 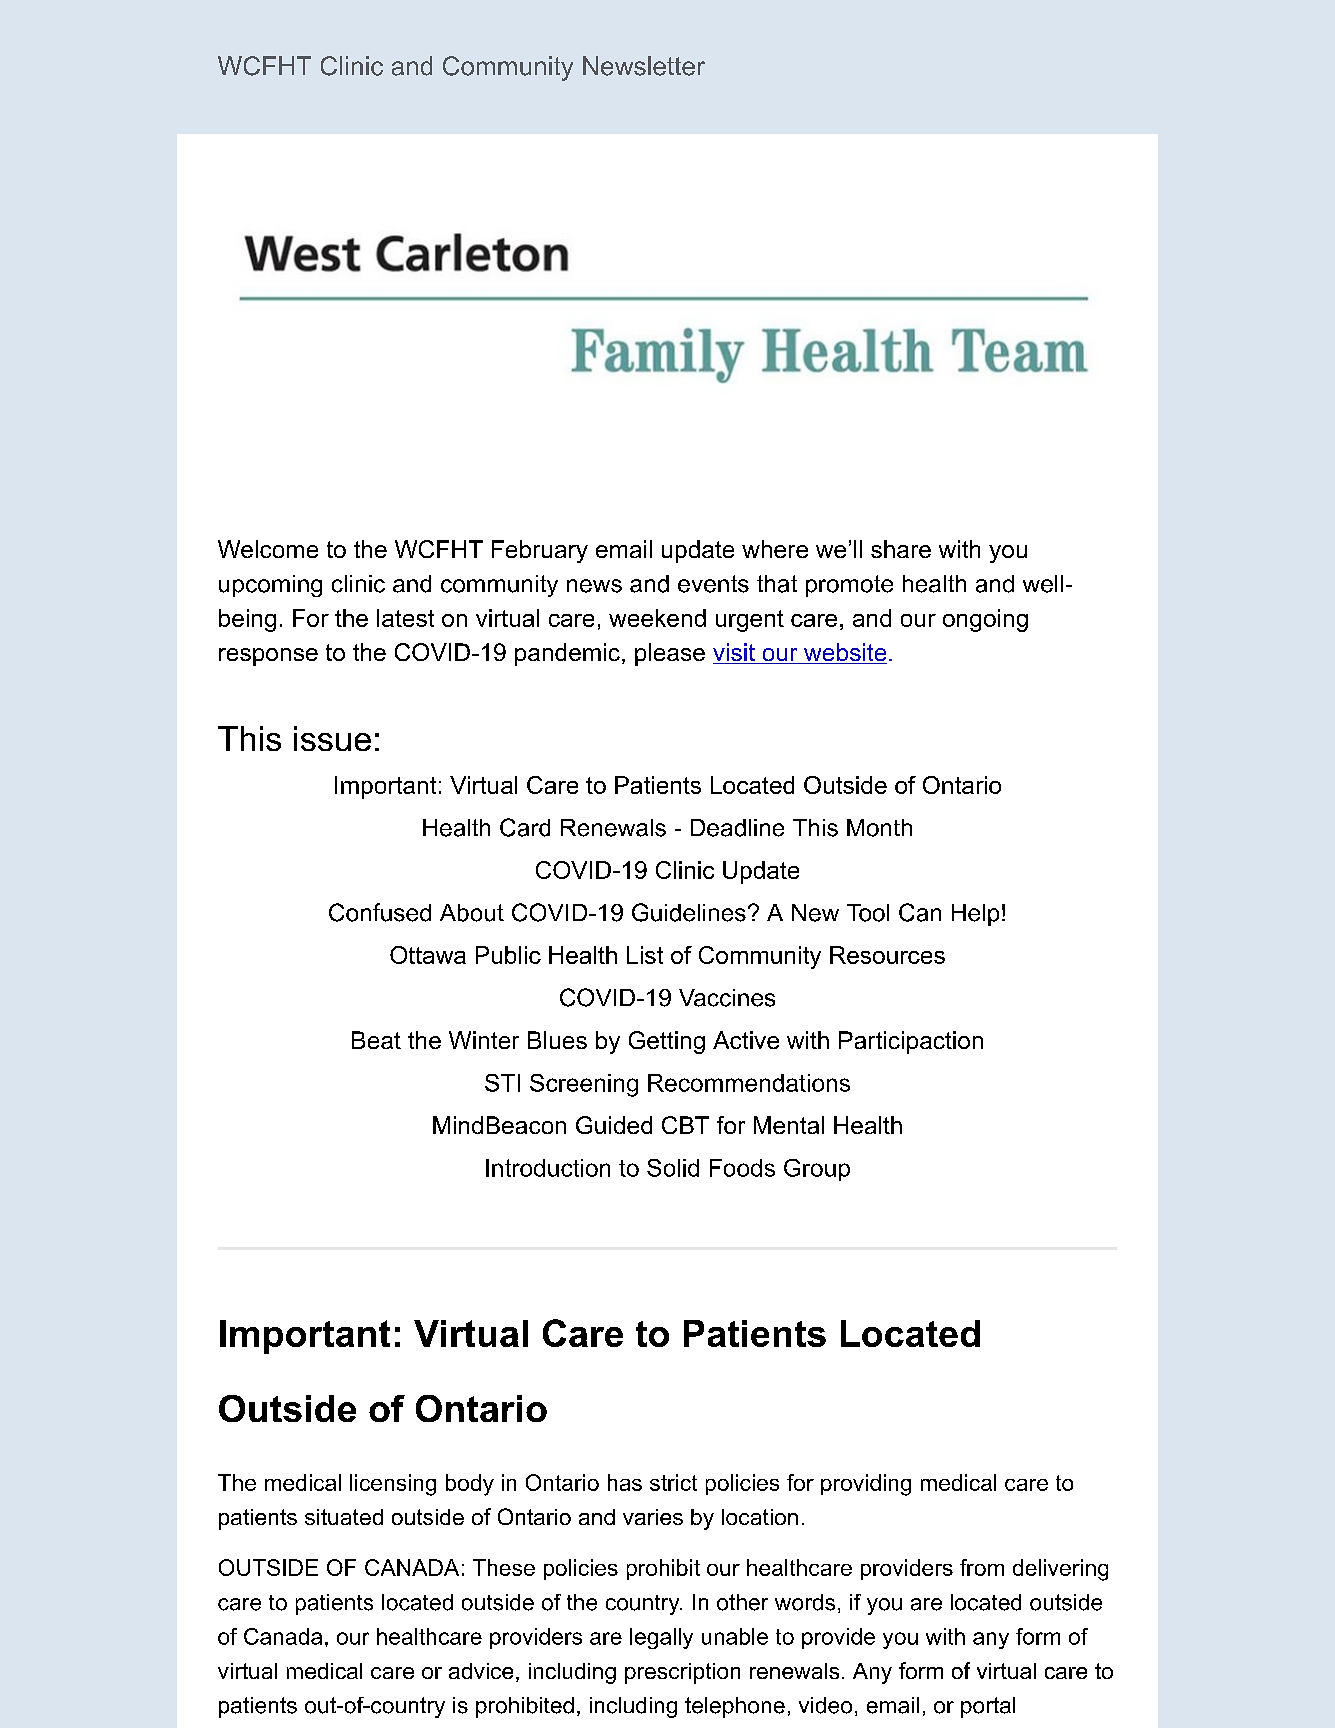 What do you see at coordinates (988, 1707) in the image?
I see `portal` at bounding box center [988, 1707].
